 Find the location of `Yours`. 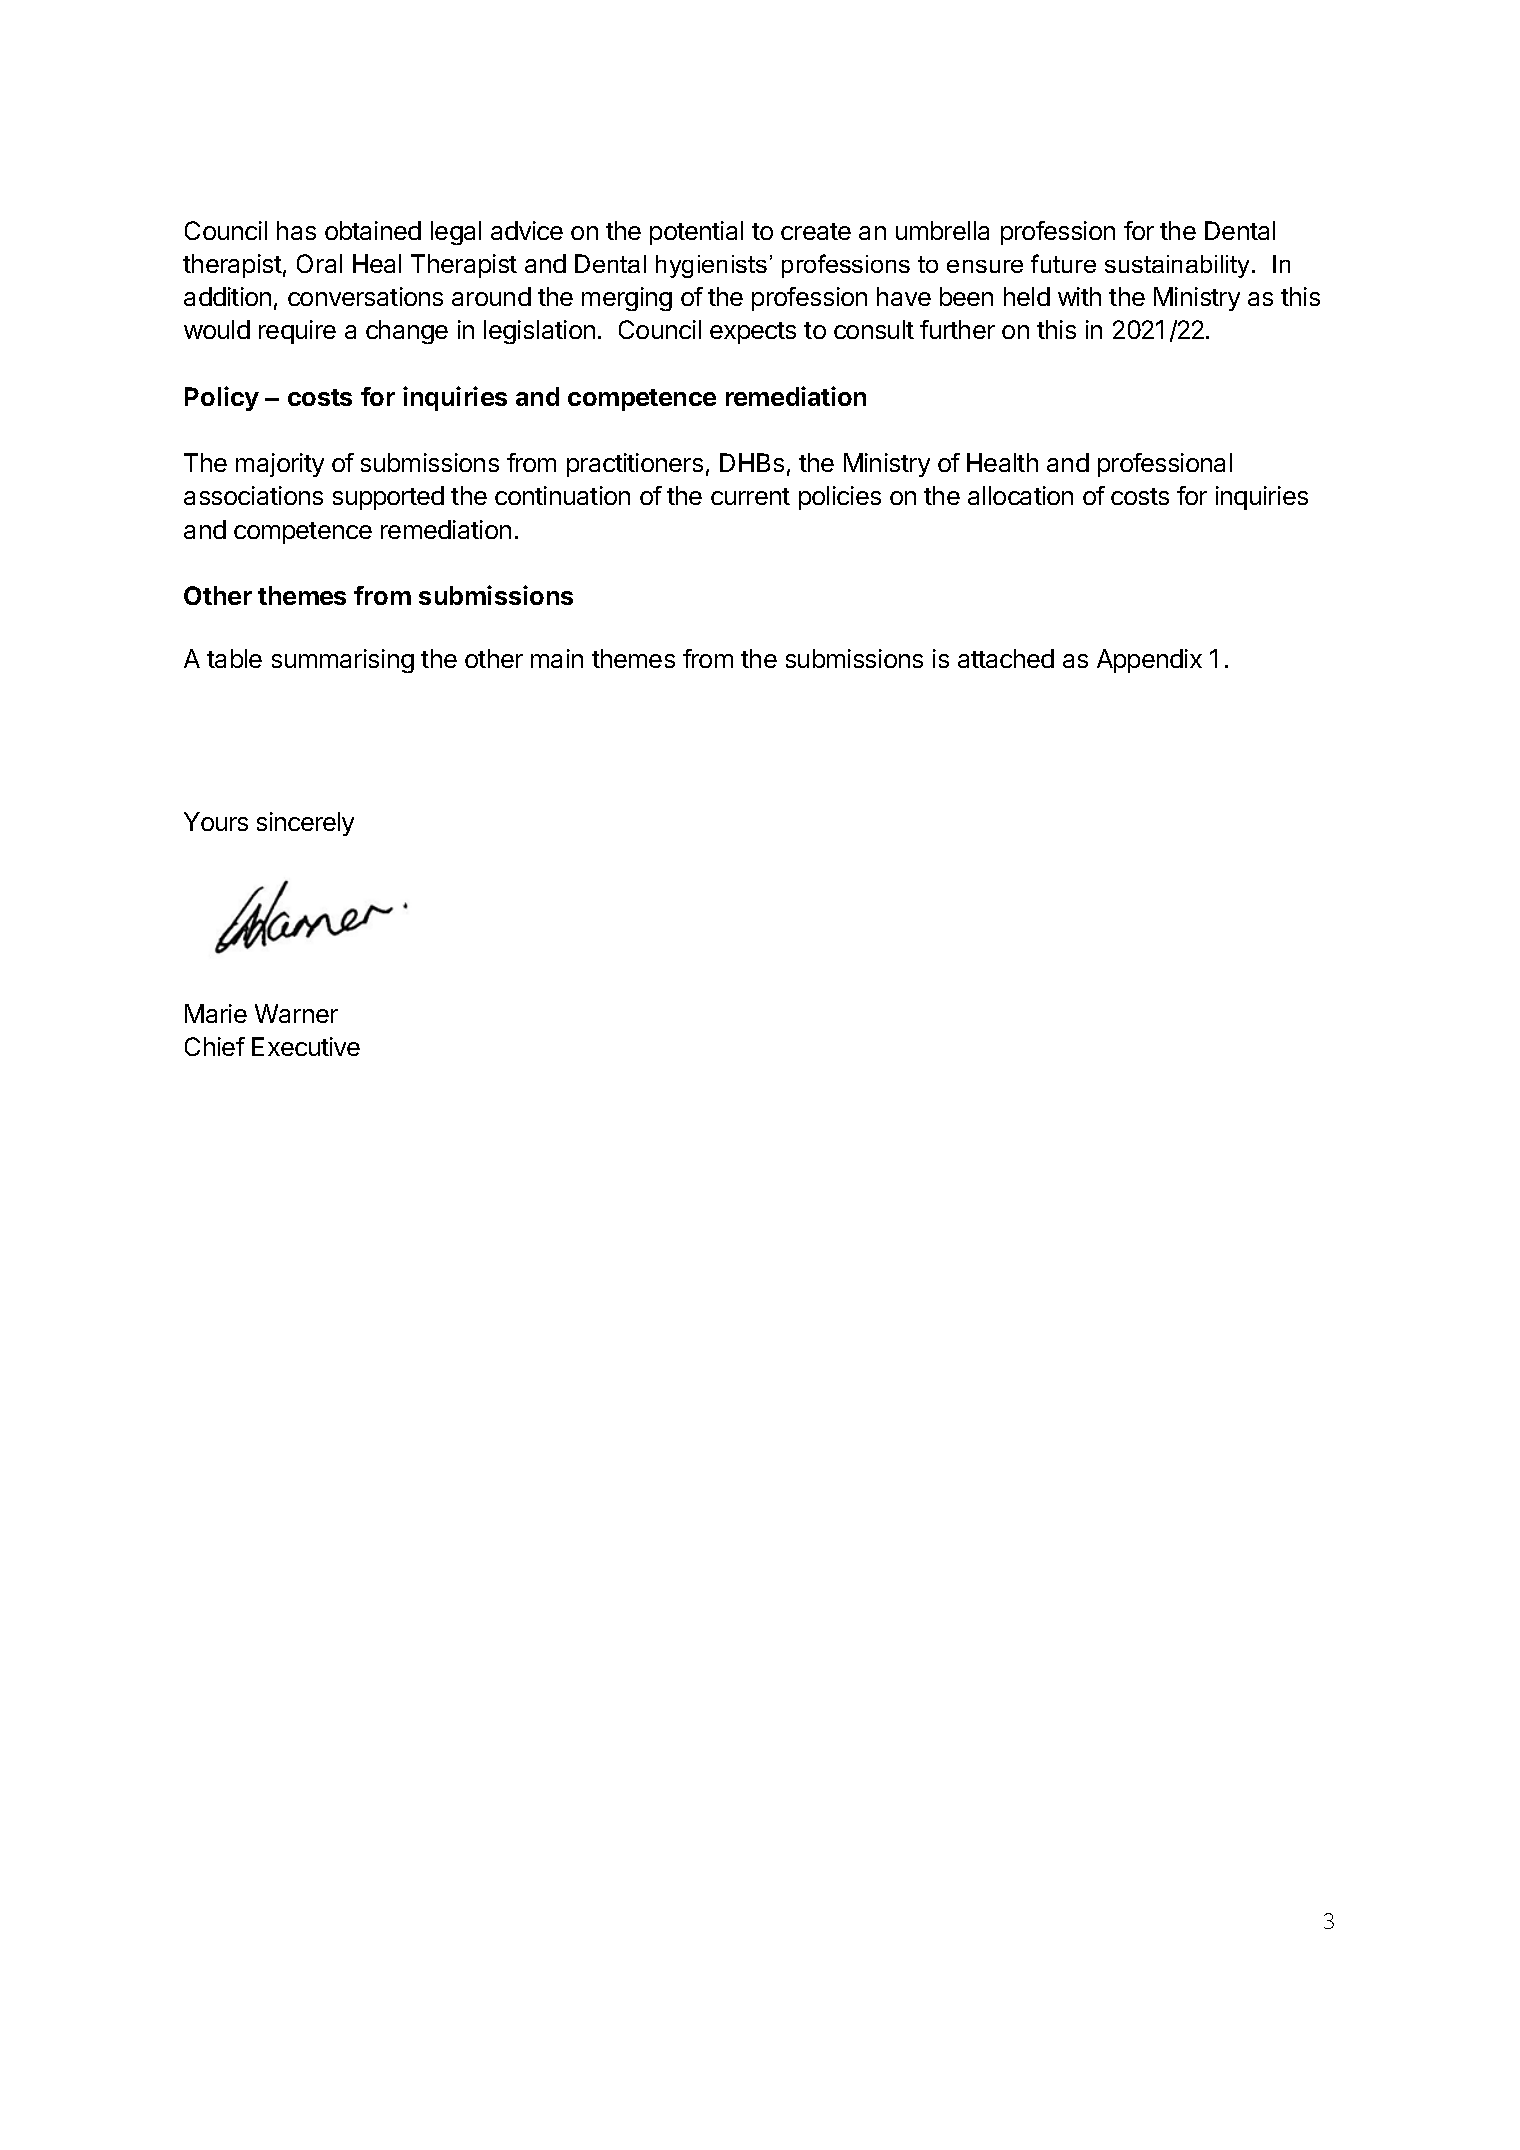

Yours is located at coordinates (216, 821).
